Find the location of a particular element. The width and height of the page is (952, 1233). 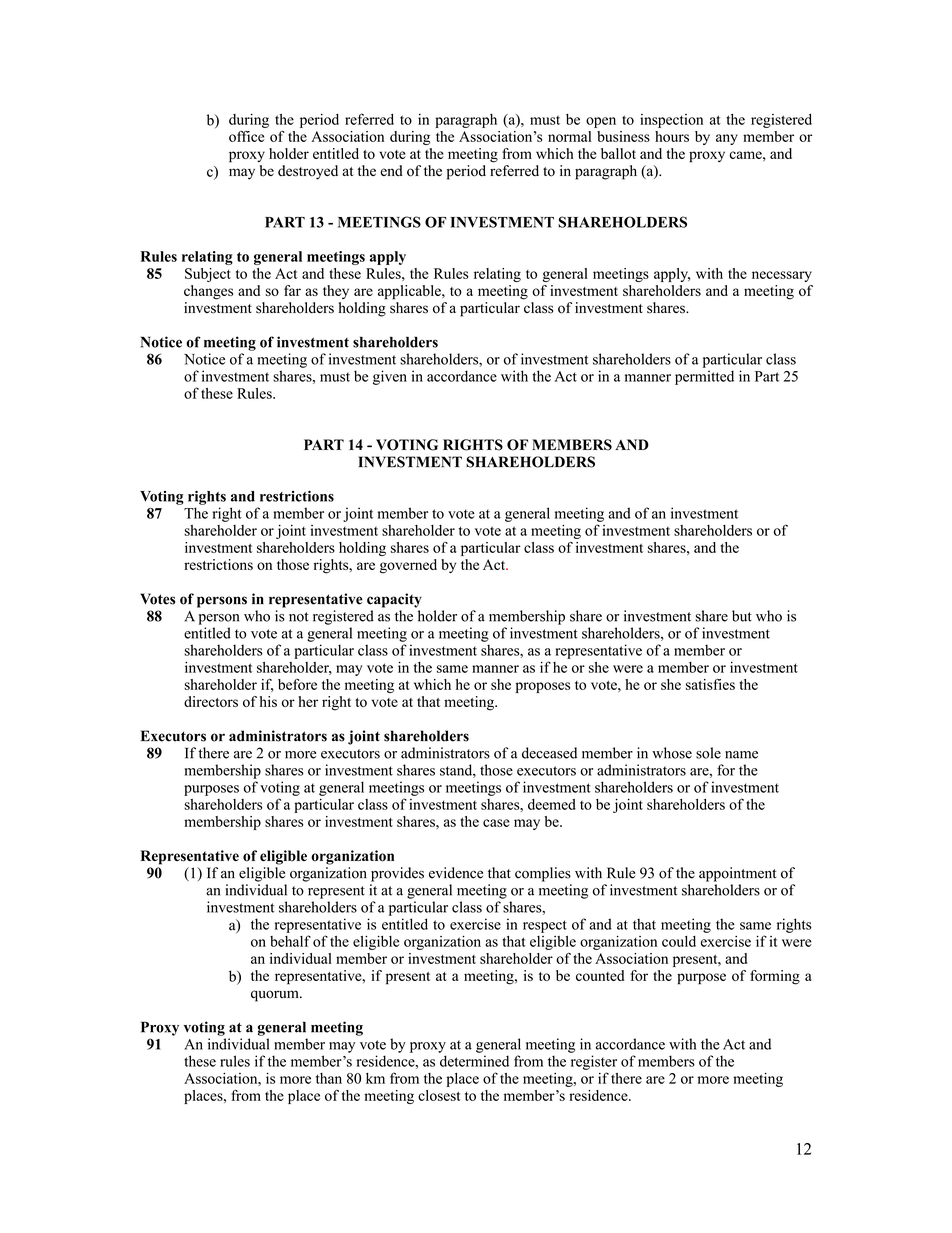

normal is located at coordinates (569, 136).
